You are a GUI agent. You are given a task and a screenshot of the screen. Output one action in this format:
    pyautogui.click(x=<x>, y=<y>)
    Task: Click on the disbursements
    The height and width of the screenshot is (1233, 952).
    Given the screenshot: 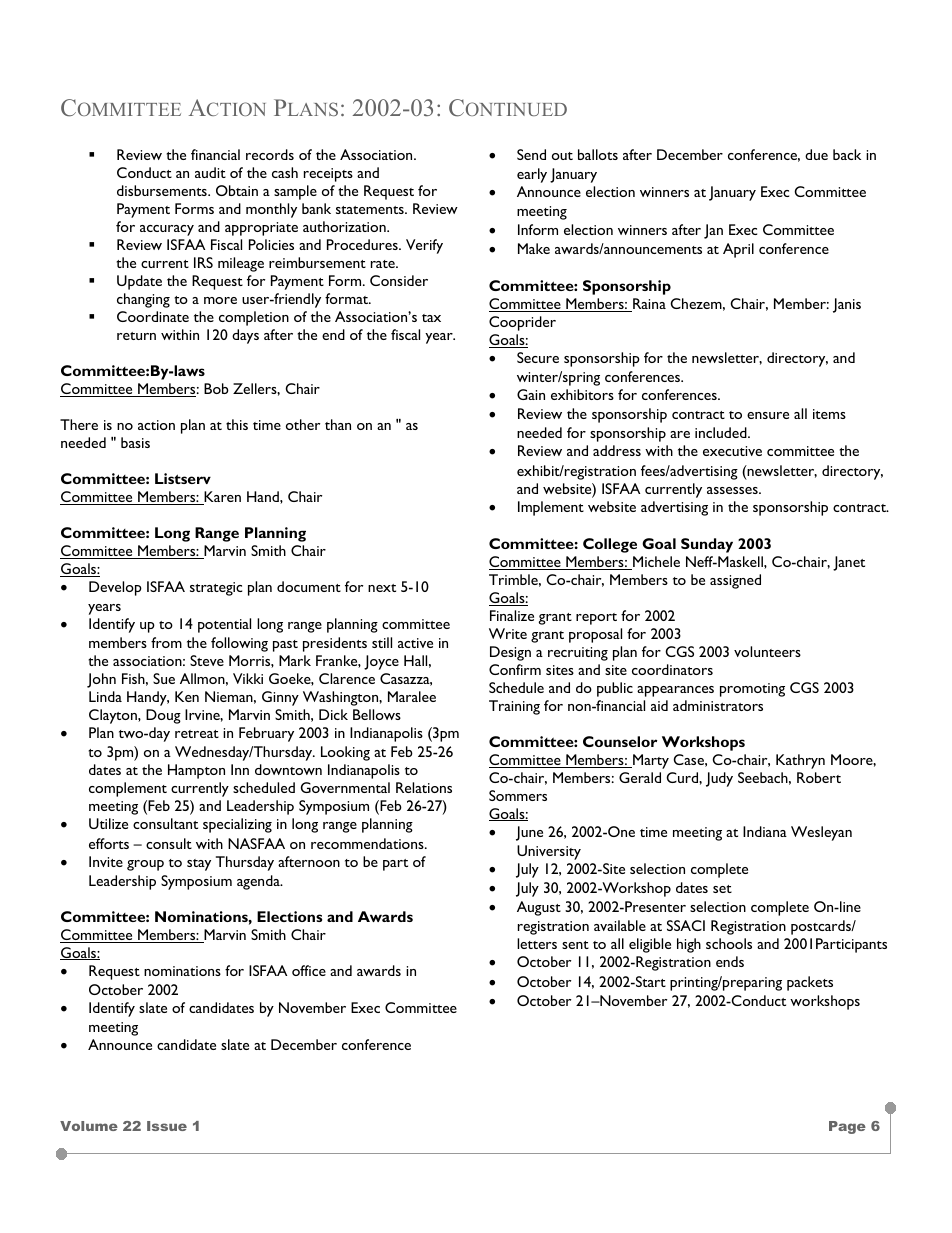 What is the action you would take?
    pyautogui.click(x=163, y=190)
